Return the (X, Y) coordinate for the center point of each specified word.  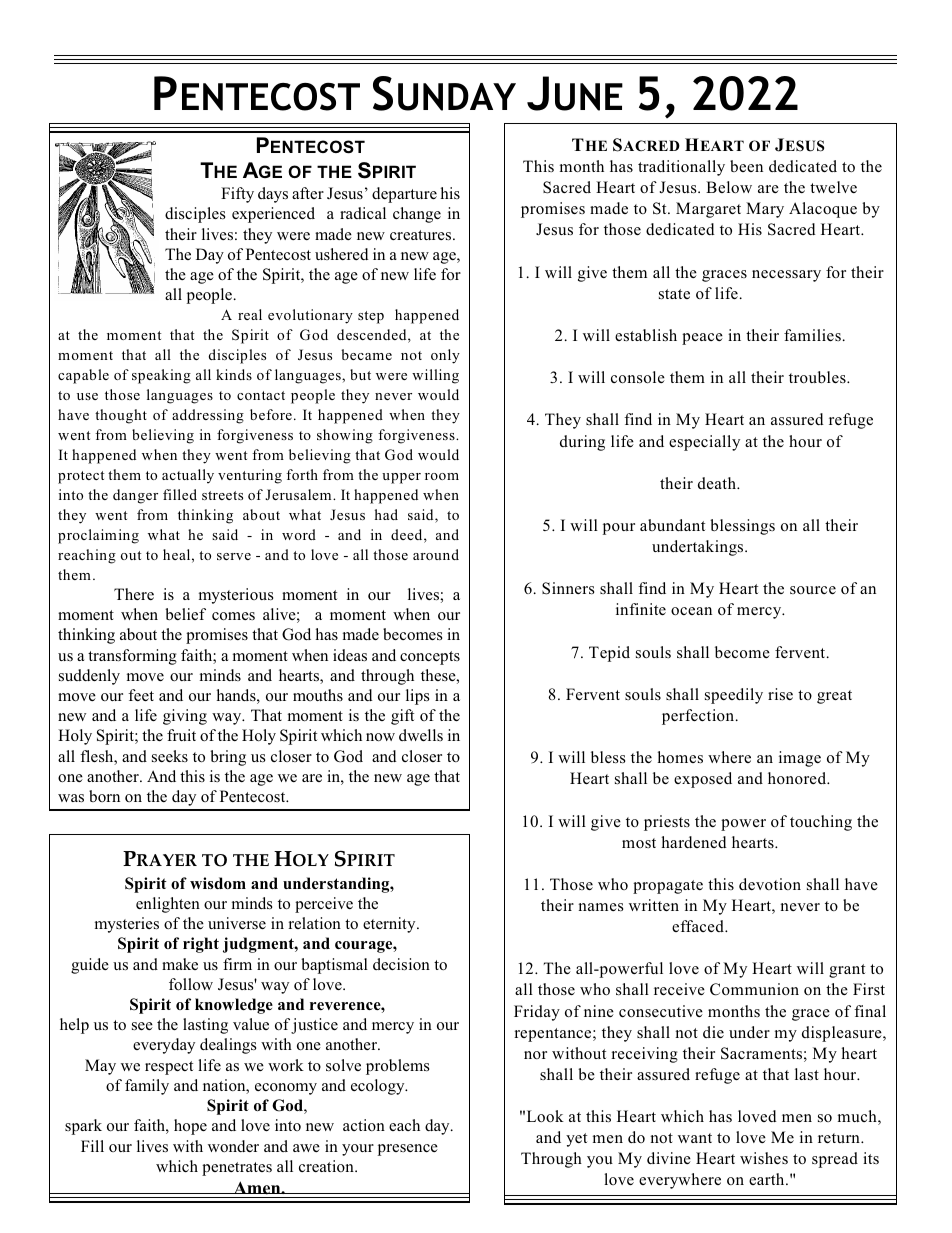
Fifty (237, 195)
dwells (421, 735)
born (104, 796)
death (718, 483)
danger (135, 496)
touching (821, 823)
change (417, 215)
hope (190, 1127)
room (442, 476)
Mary (765, 210)
